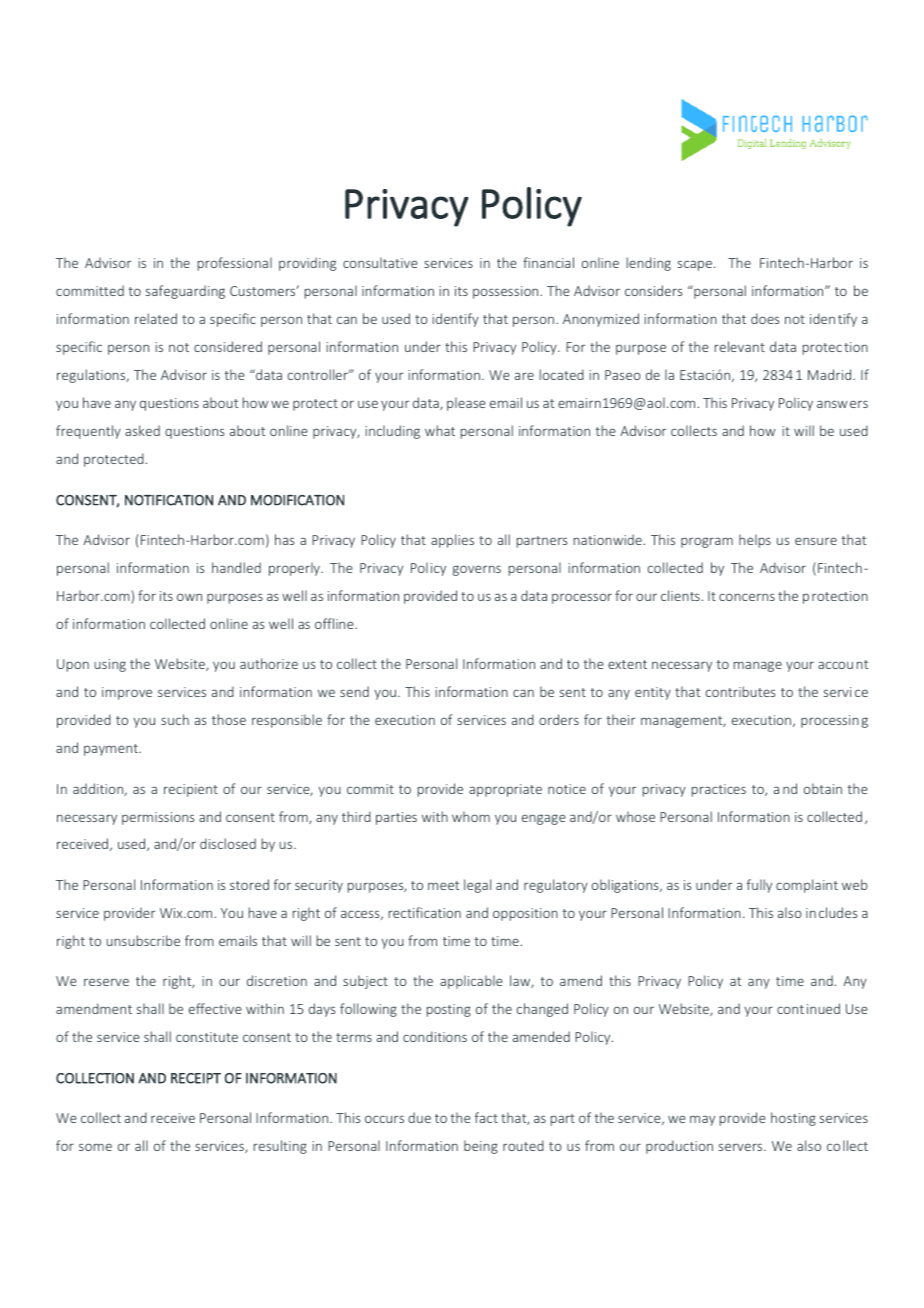 This image has height=1308, width=924. Describe the element at coordinates (175, 719) in the image. I see `such` at that location.
